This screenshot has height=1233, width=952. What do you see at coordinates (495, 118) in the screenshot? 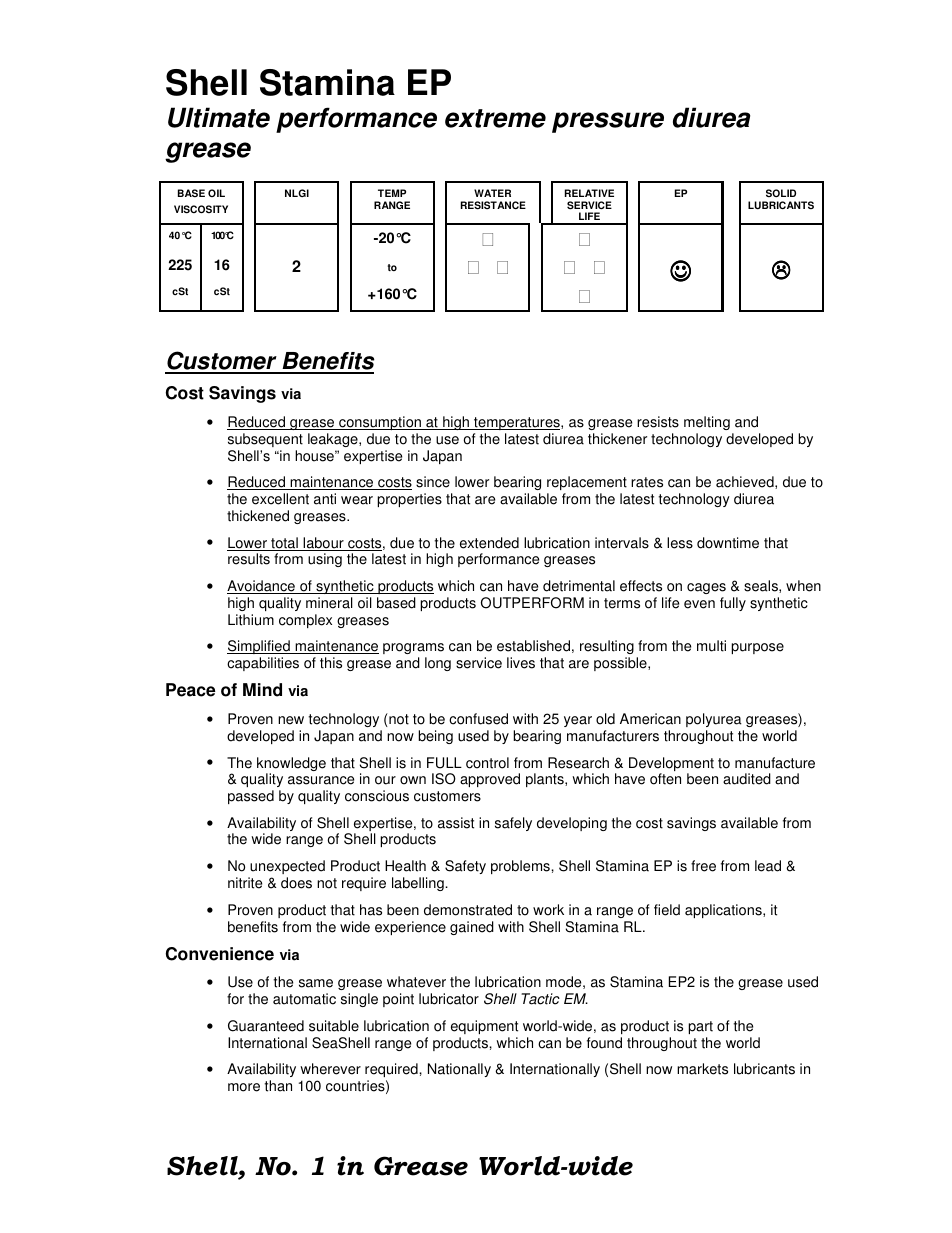
I see `extreme` at bounding box center [495, 118].
